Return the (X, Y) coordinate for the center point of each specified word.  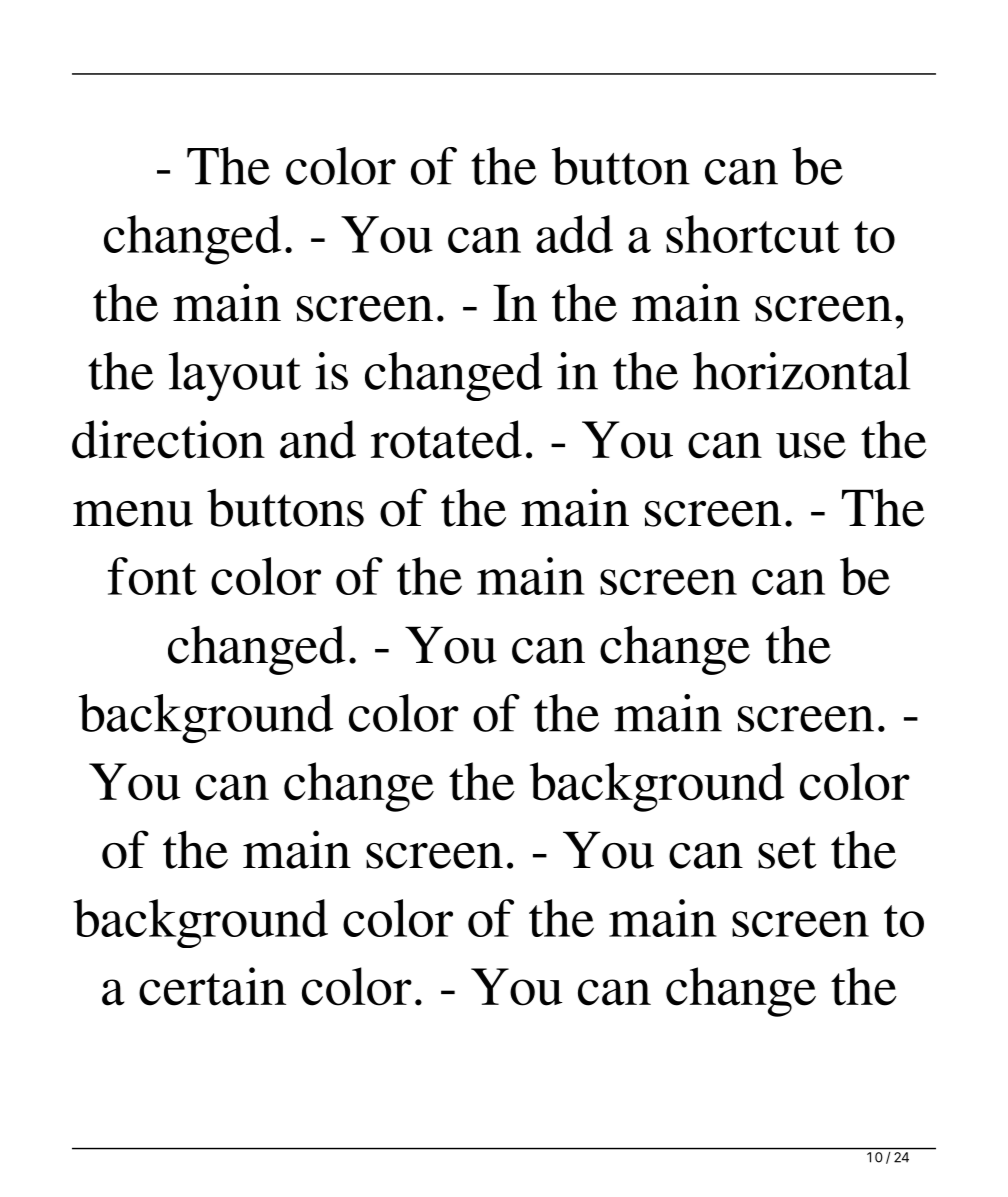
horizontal (801, 371)
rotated (446, 439)
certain (212, 986)
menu (133, 514)
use (811, 445)
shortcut (753, 234)
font (152, 576)
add (574, 234)
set (787, 852)
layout (235, 376)
